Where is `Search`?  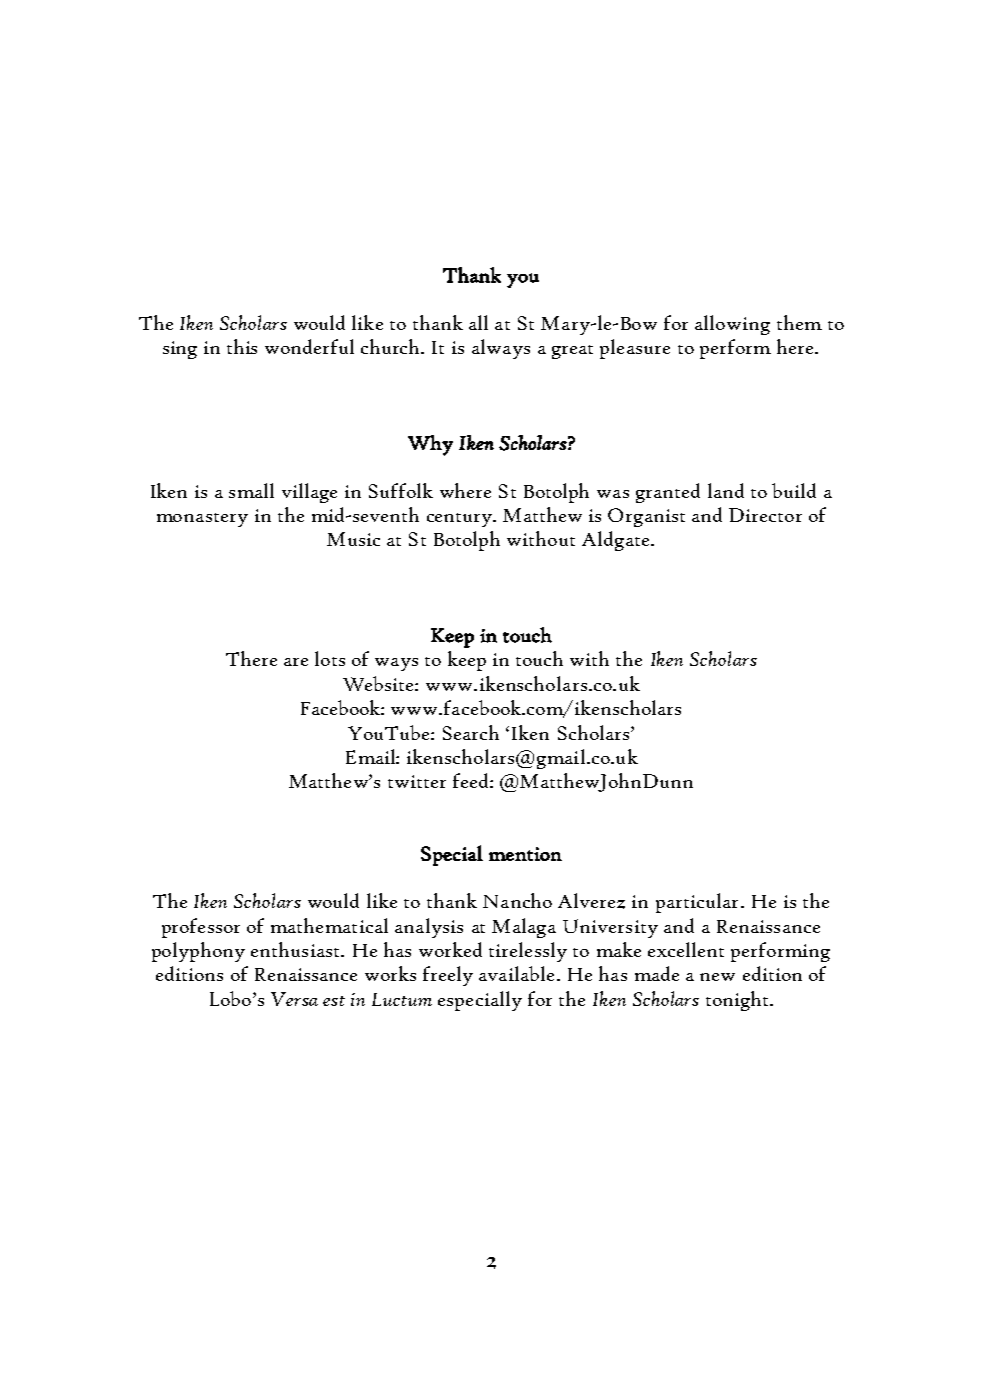 Search is located at coordinates (471, 732).
